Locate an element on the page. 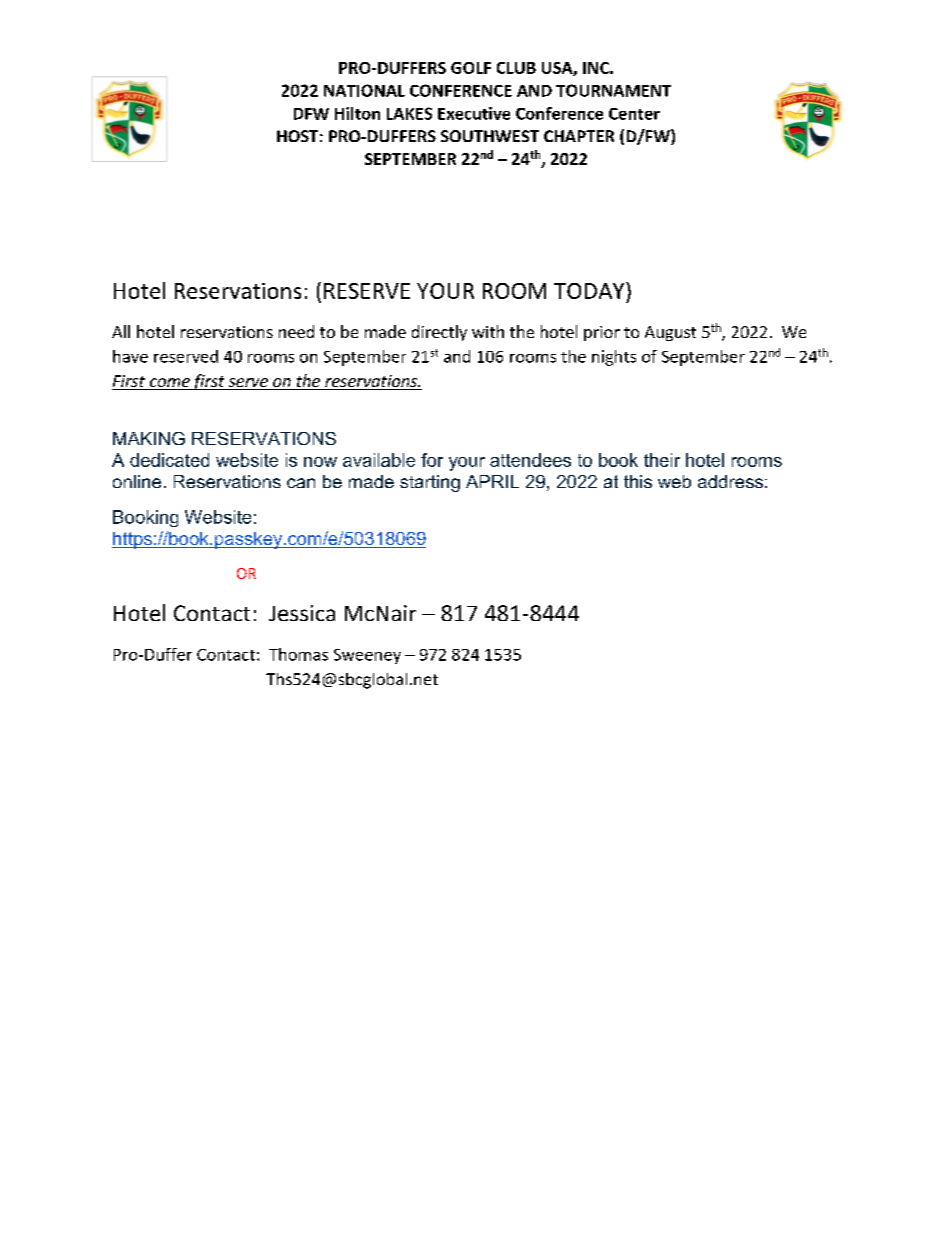 This image has height=1233, width=952. their is located at coordinates (662, 460).
